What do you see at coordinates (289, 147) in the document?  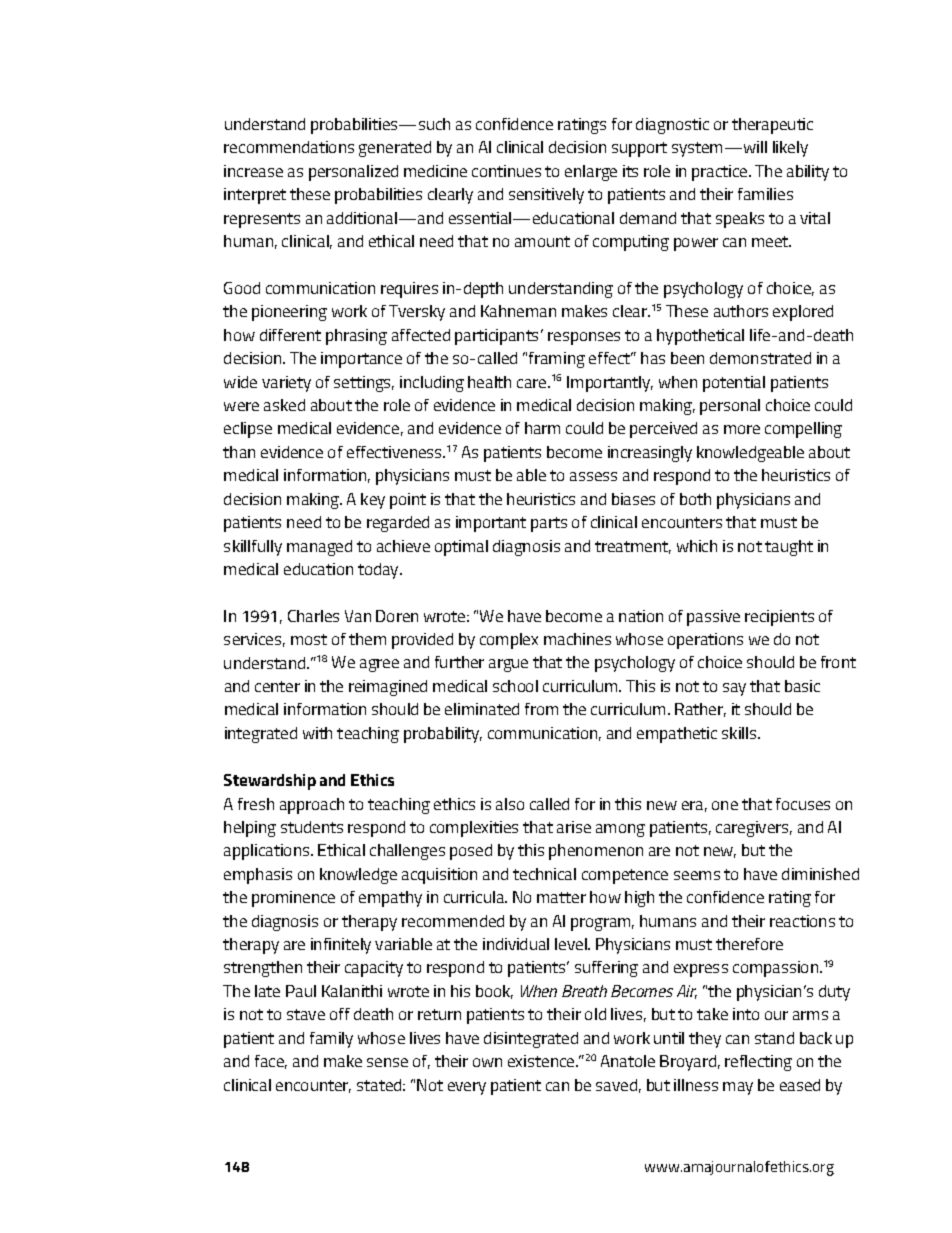 I see `recommendations` at bounding box center [289, 147].
